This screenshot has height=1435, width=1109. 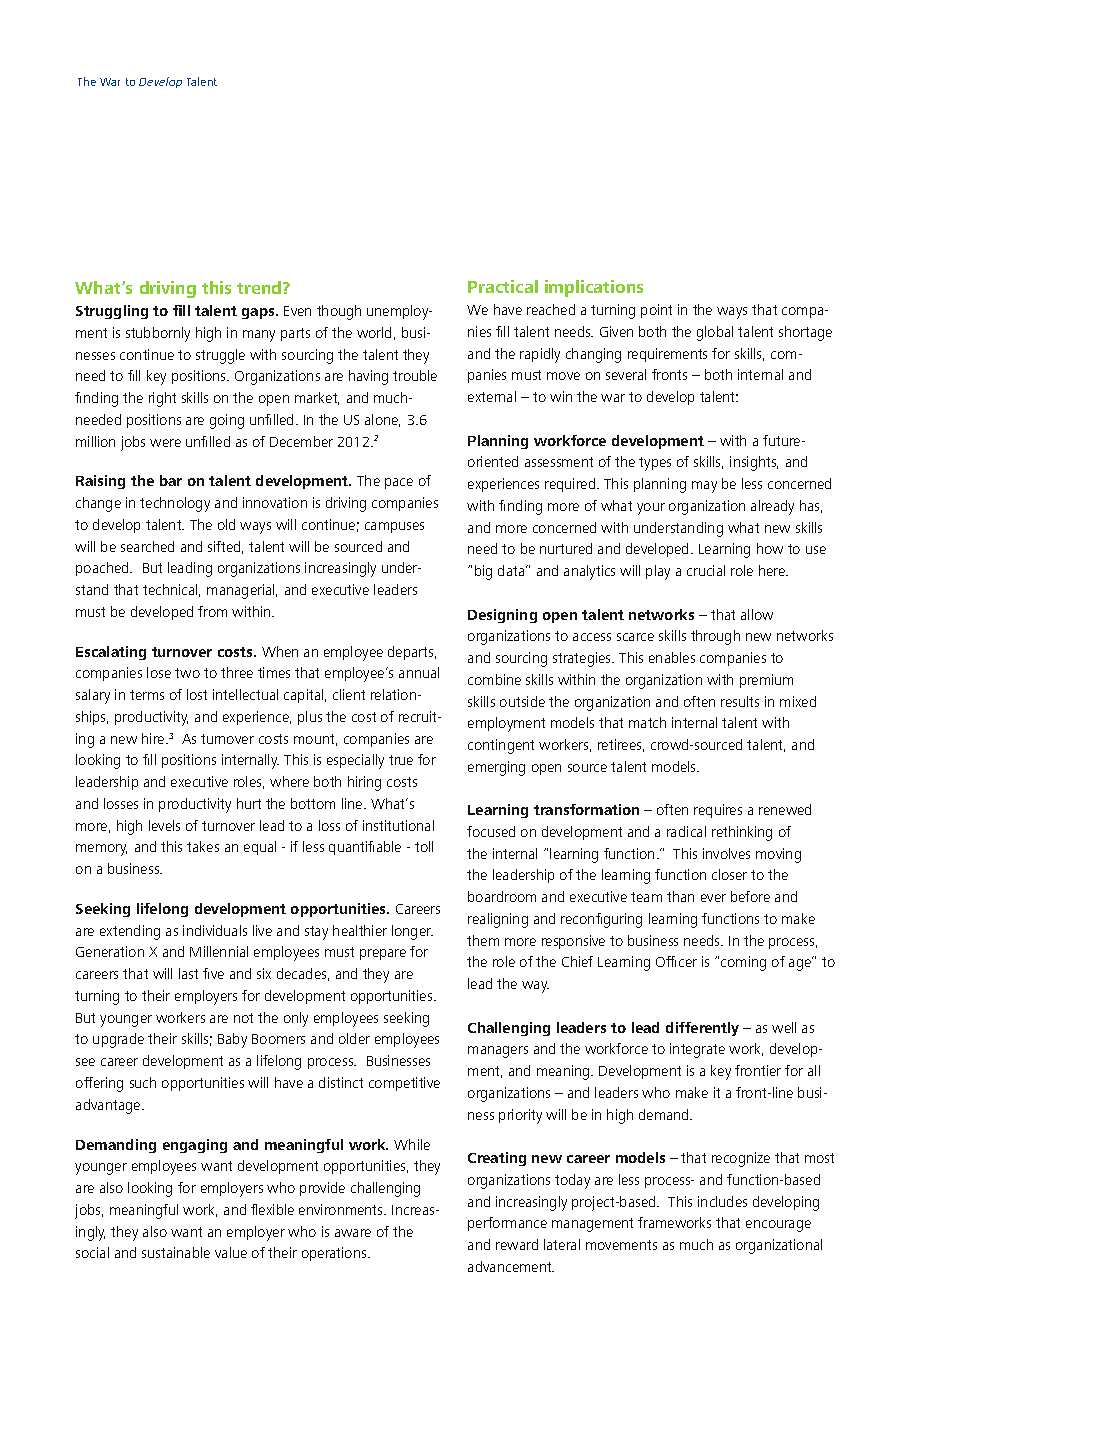 What do you see at coordinates (483, 572) in the screenshot?
I see `big` at bounding box center [483, 572].
